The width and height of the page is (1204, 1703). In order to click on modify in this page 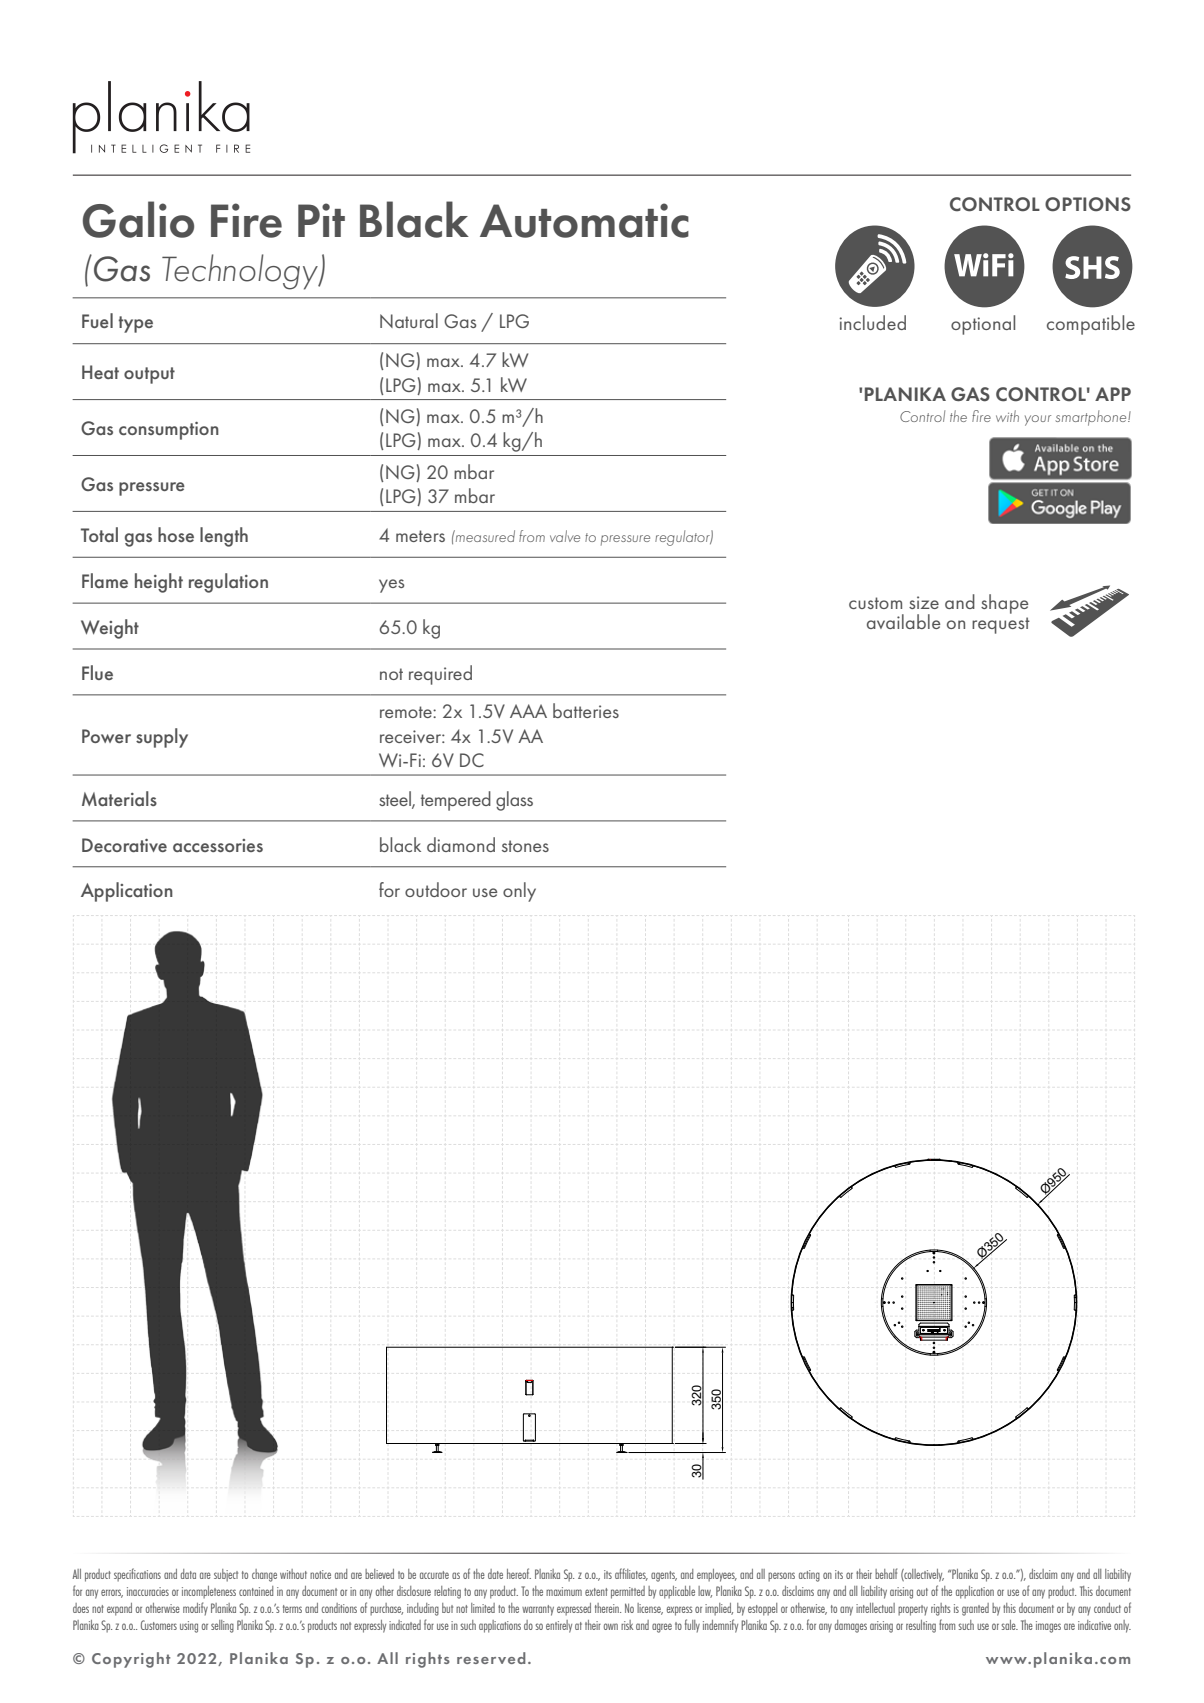, I will do `click(195, 1609)`.
